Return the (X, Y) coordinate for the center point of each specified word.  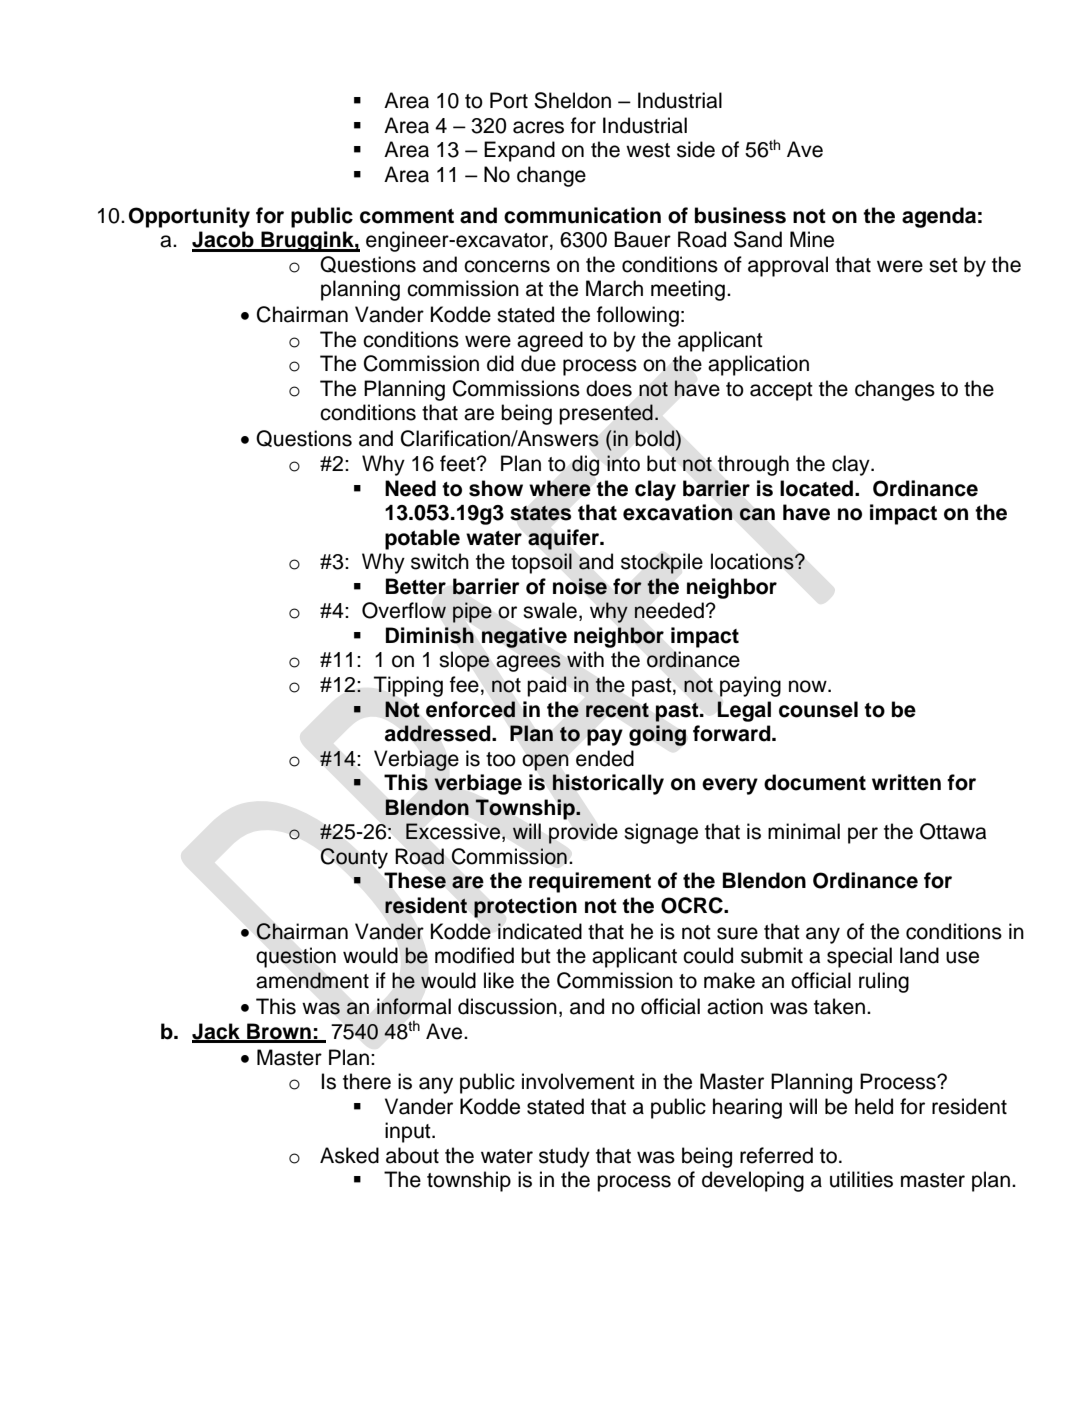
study (564, 1157)
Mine (812, 239)
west (648, 150)
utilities (861, 1179)
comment (407, 216)
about (412, 1155)
